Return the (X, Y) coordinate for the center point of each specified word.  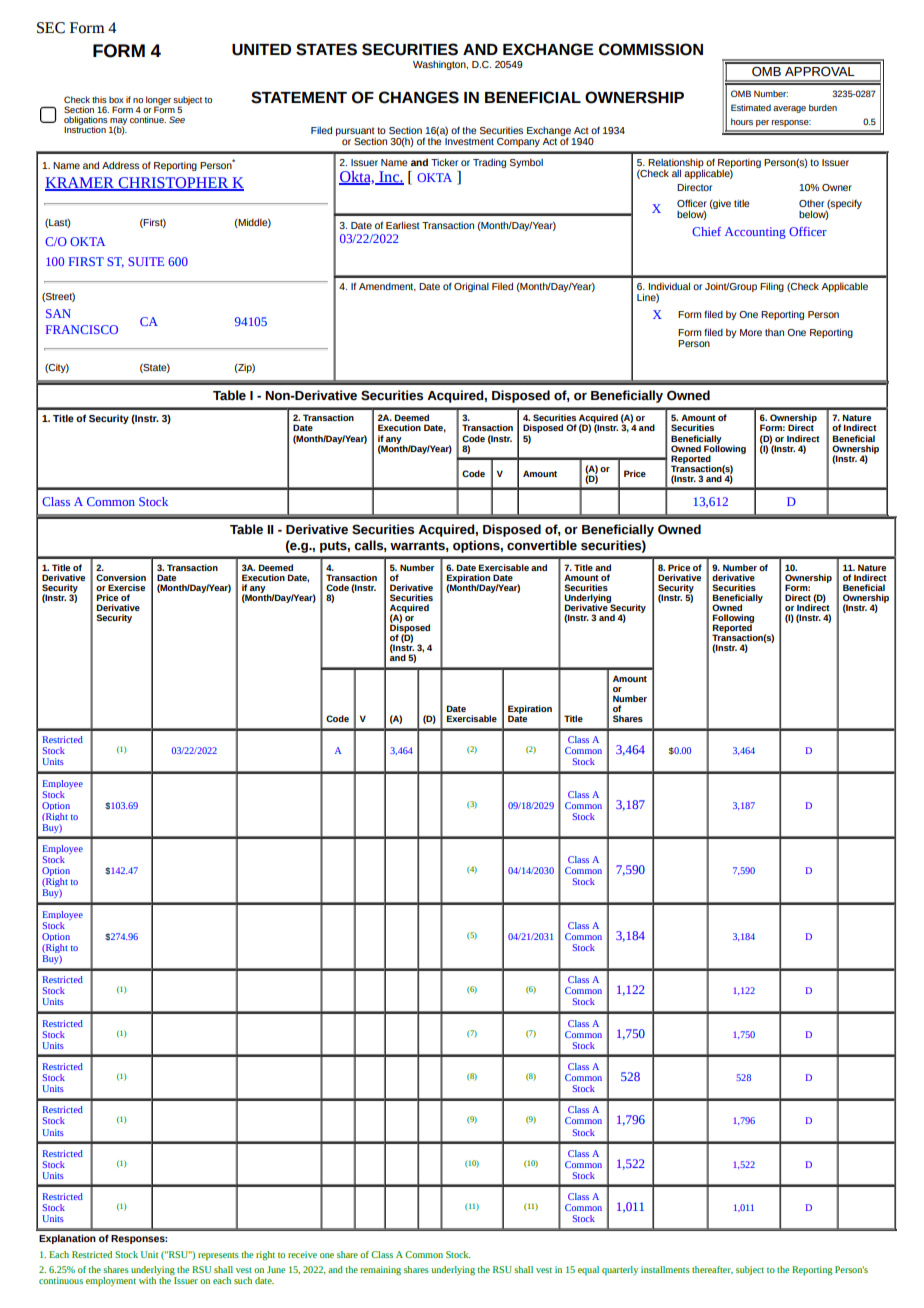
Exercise (126, 587)
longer (158, 101)
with (148, 1279)
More (751, 332)
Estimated (751, 107)
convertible (542, 545)
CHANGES (419, 97)
